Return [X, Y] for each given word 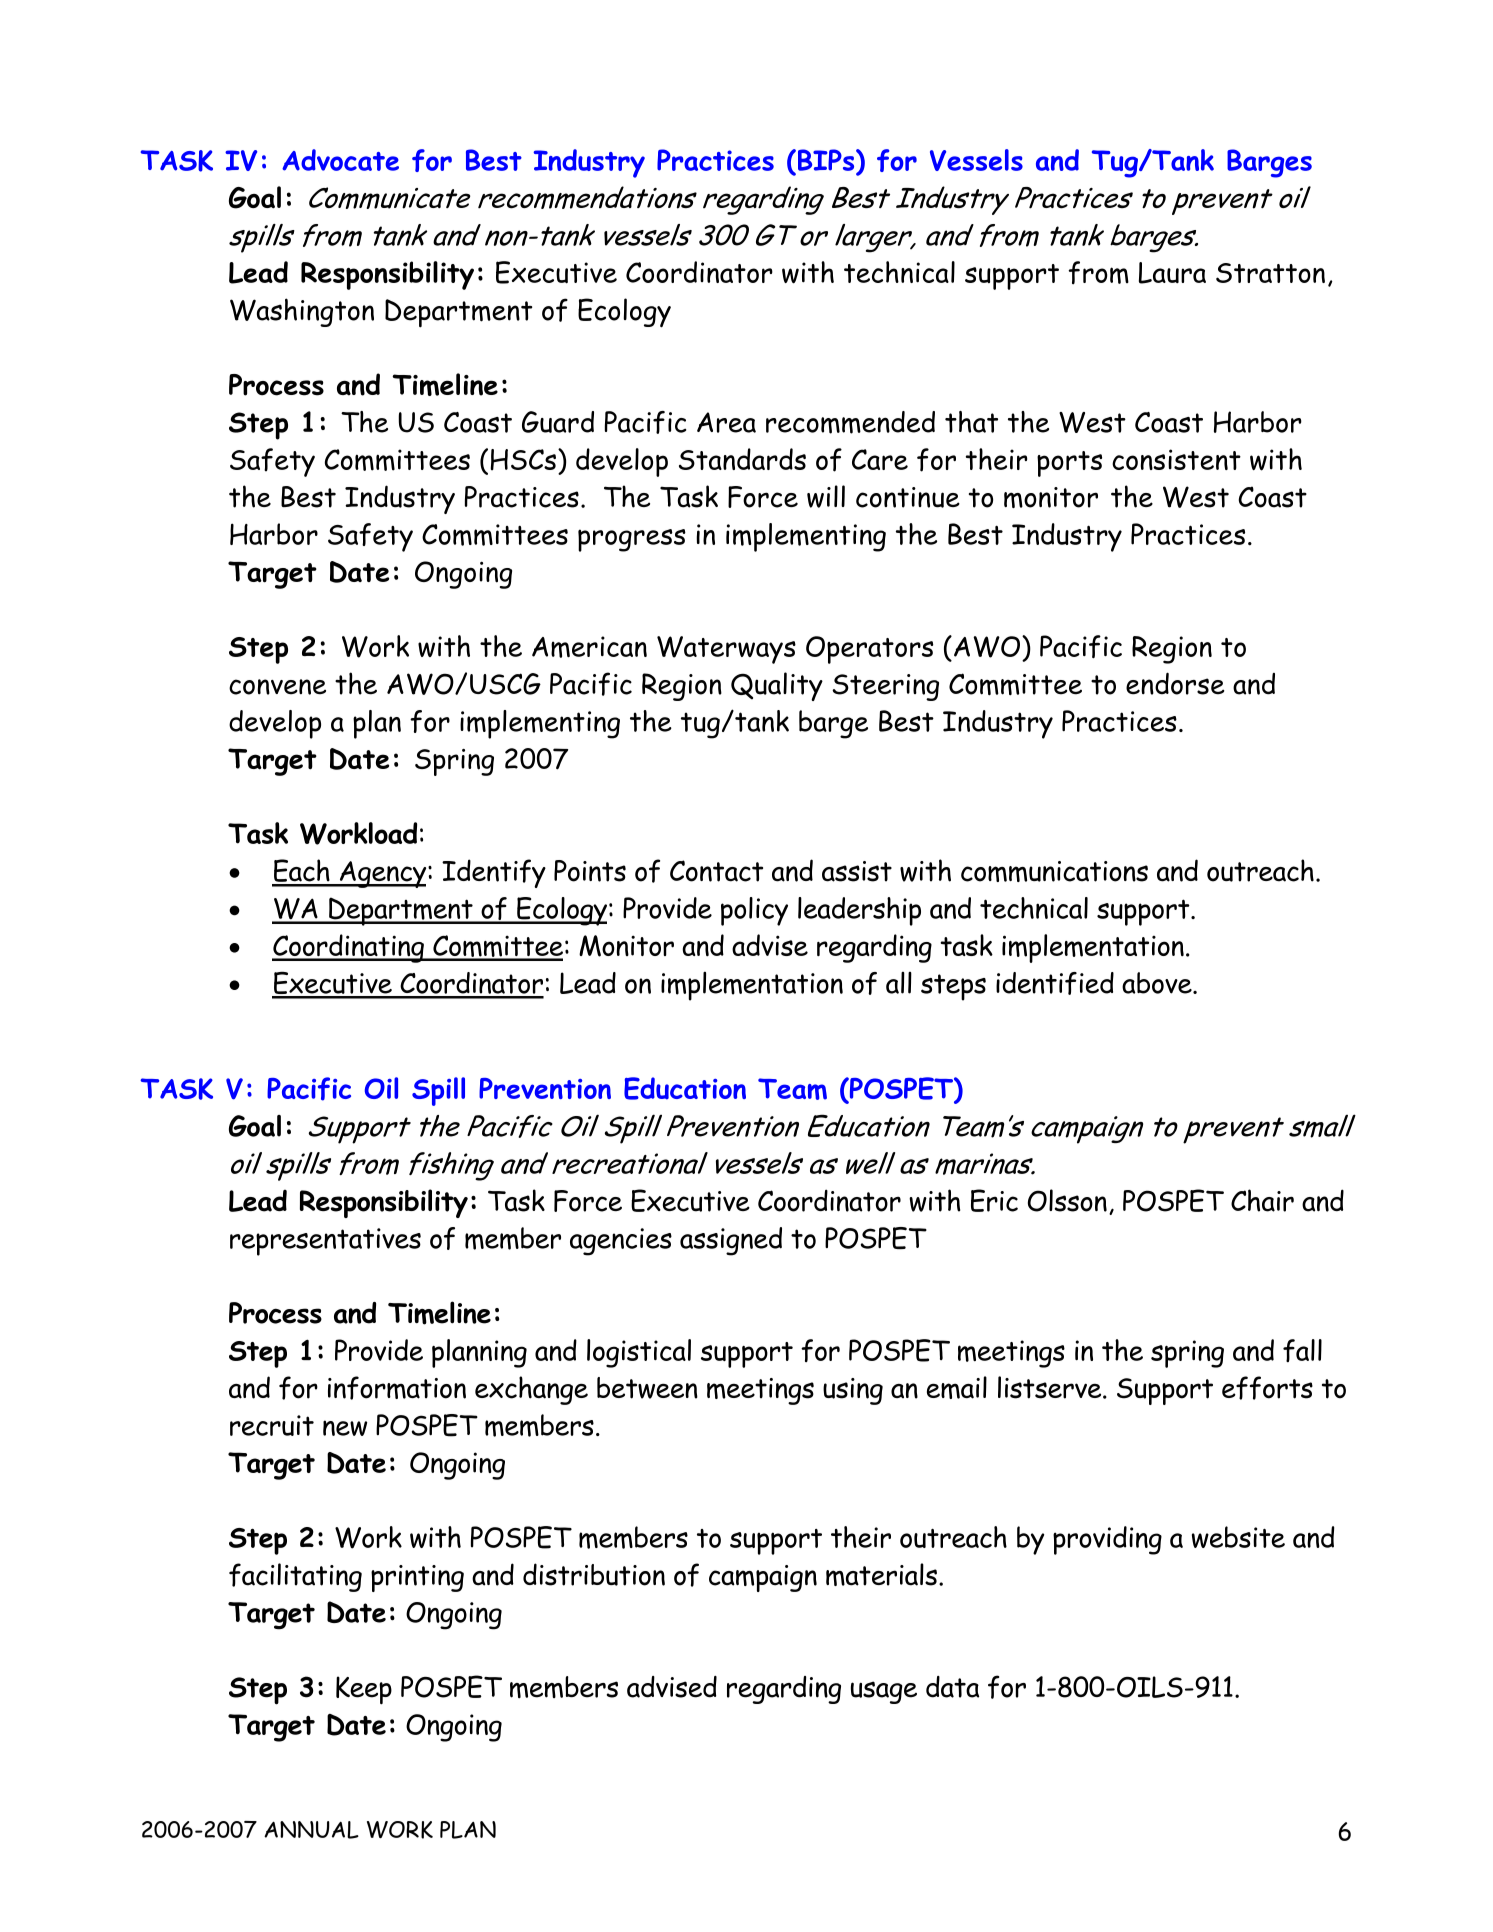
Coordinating [349, 948]
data [952, 1687]
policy [754, 911]
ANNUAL [311, 1830]
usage [884, 1692]
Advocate [340, 160]
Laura [1172, 273]
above [1158, 983]
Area [726, 422]
